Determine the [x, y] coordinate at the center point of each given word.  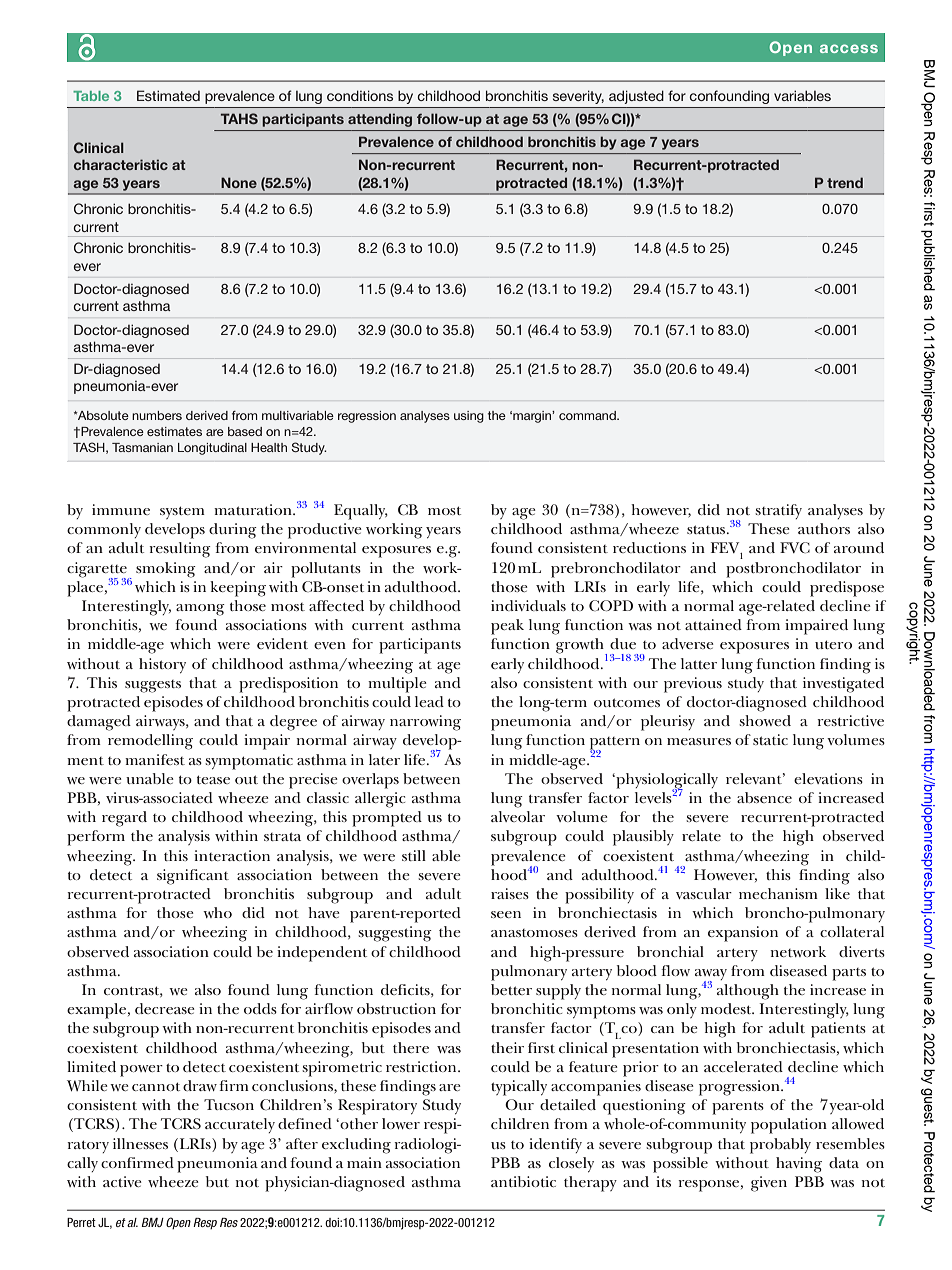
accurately [240, 1125]
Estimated [168, 95]
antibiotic [523, 1181]
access [849, 48]
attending [380, 120]
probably [780, 1146]
